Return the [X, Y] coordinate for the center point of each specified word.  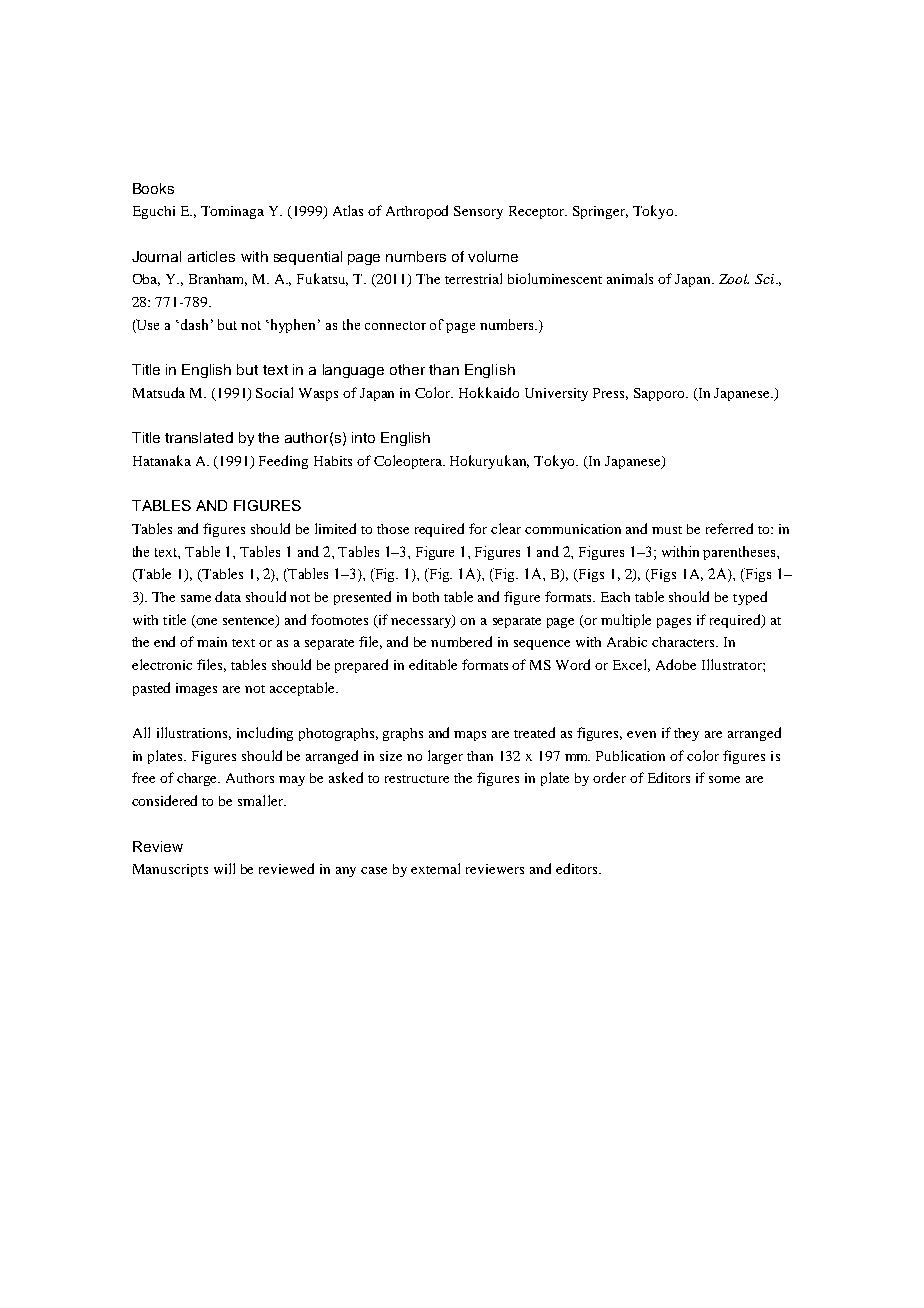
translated [199, 437]
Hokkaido [489, 392]
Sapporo [661, 394]
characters [684, 642]
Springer [600, 212]
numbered [461, 641]
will [224, 868]
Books [153, 188]
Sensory [478, 212]
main [212, 642]
